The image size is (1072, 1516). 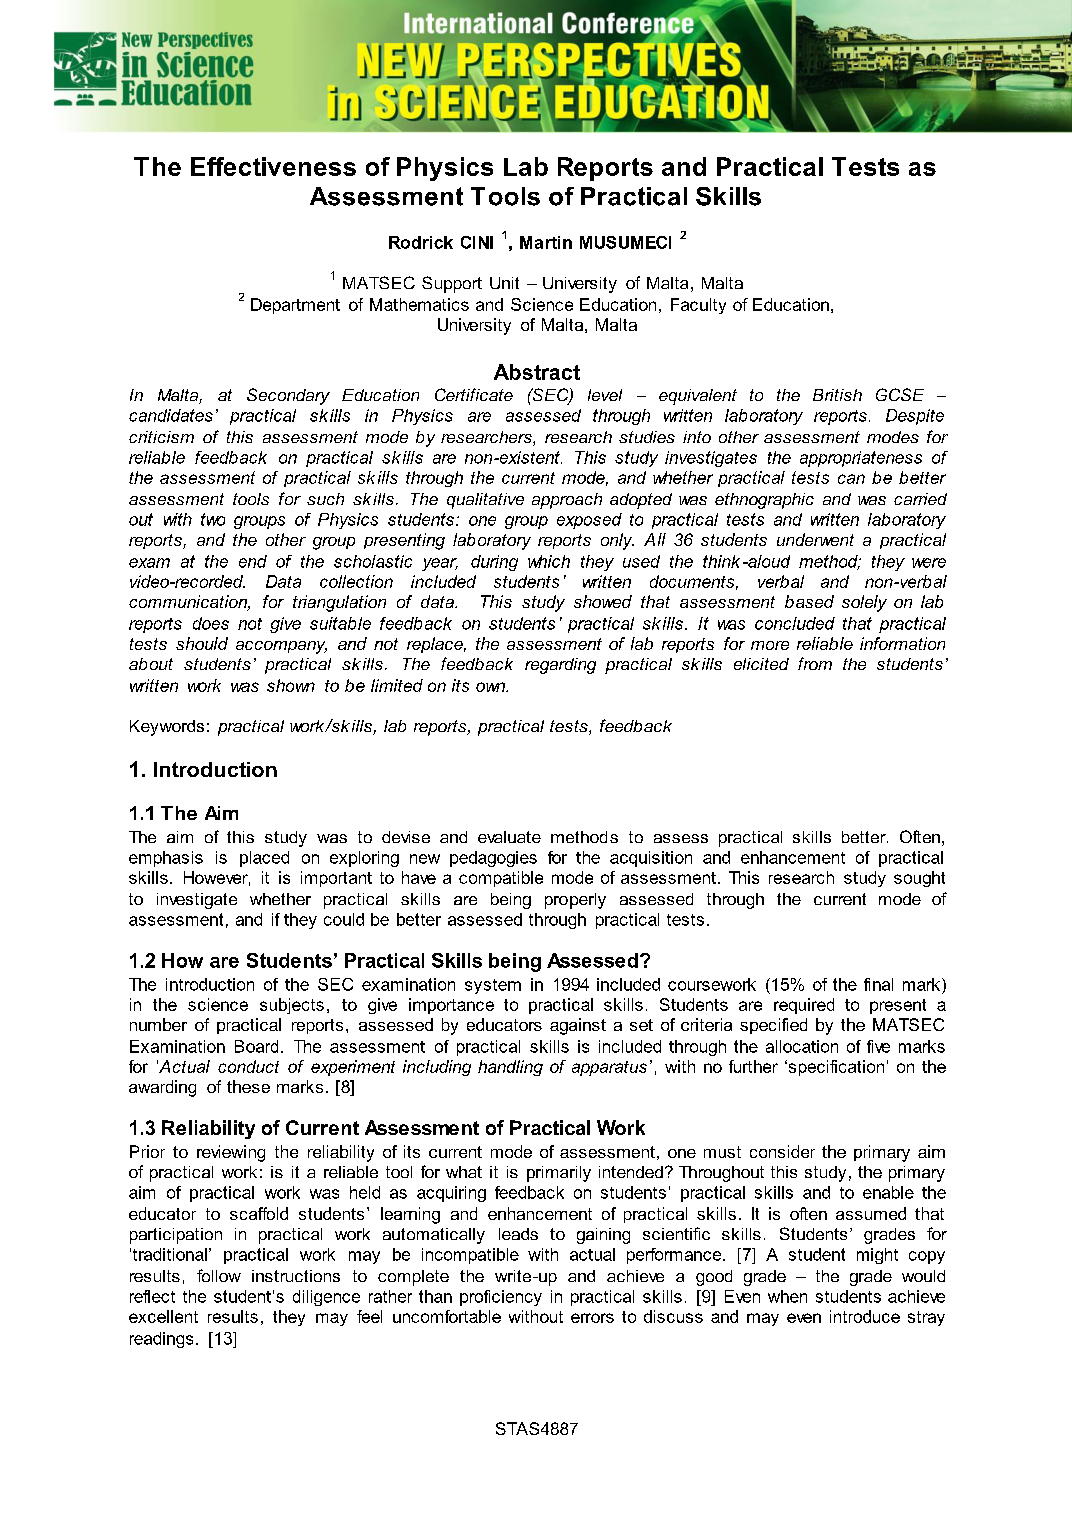 I want to click on appropriateness, so click(x=861, y=459).
